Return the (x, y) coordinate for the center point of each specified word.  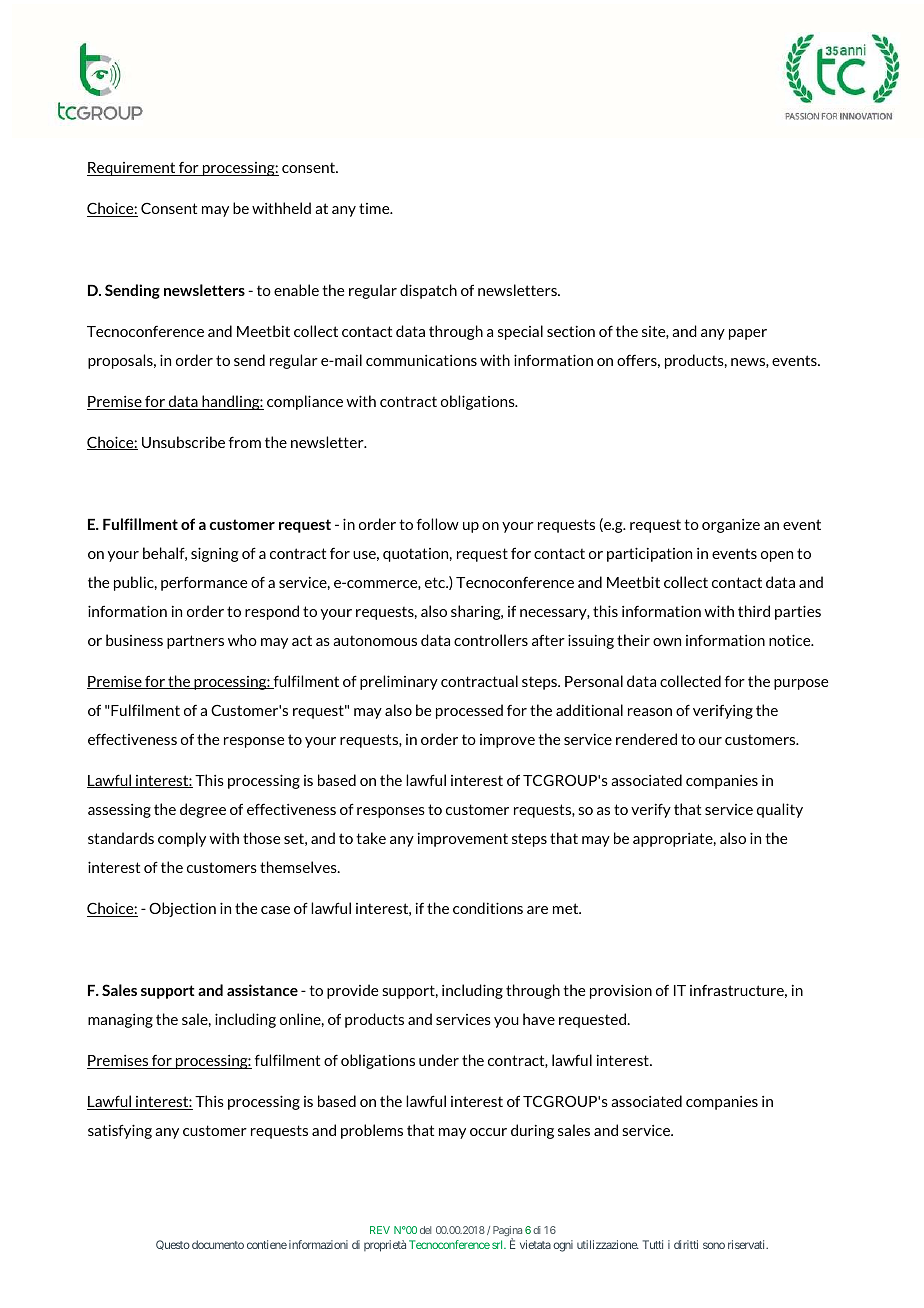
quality (780, 810)
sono (714, 1245)
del (425, 1230)
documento (218, 1244)
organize (731, 526)
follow (437, 524)
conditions (488, 908)
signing (215, 554)
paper (748, 334)
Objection (182, 909)
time (375, 208)
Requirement (132, 169)
